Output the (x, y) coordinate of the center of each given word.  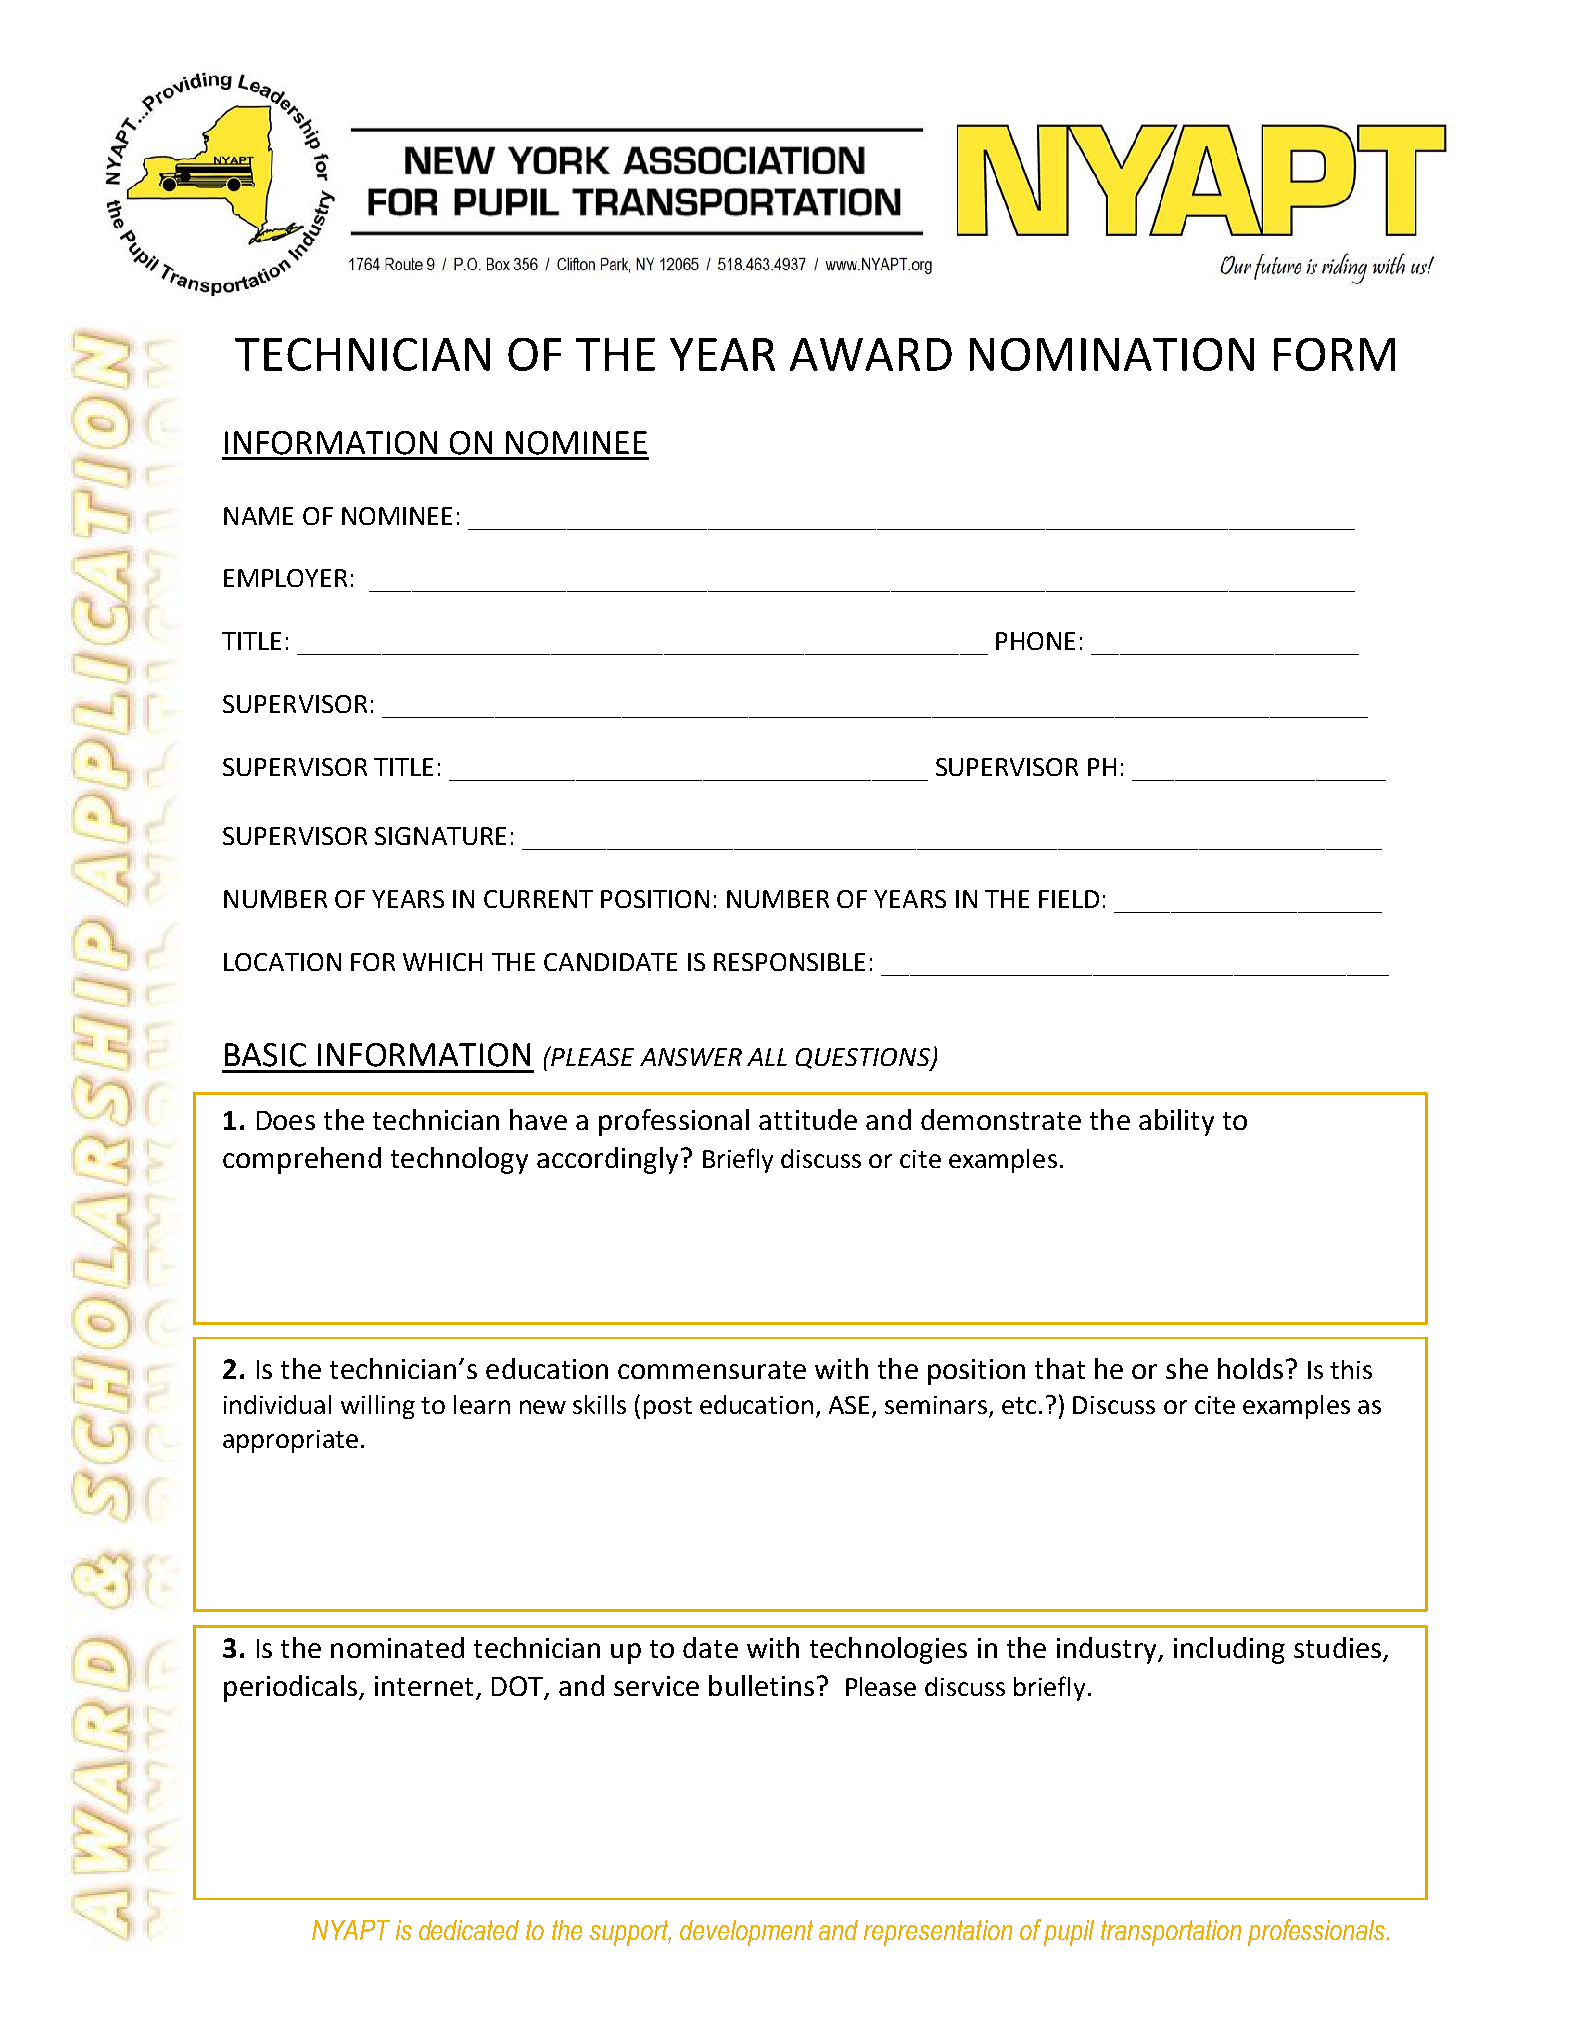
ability (1176, 1122)
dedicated (469, 1930)
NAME (258, 516)
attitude (808, 1119)
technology (459, 1160)
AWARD (871, 354)
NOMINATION (1112, 354)
